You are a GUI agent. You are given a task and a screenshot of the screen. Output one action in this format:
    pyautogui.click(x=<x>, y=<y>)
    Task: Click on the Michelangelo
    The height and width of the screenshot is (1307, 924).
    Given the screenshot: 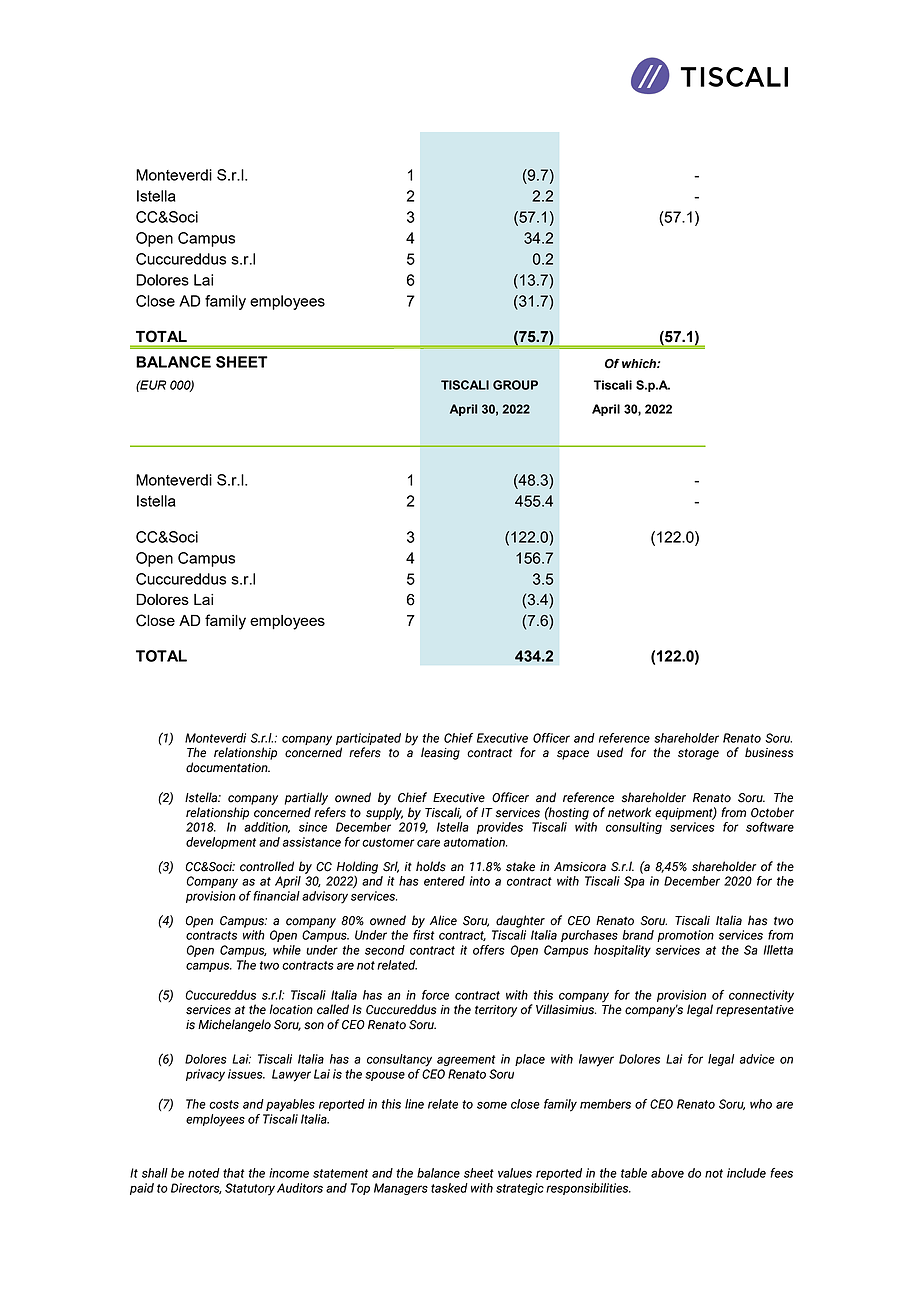 What is the action you would take?
    pyautogui.click(x=234, y=1025)
